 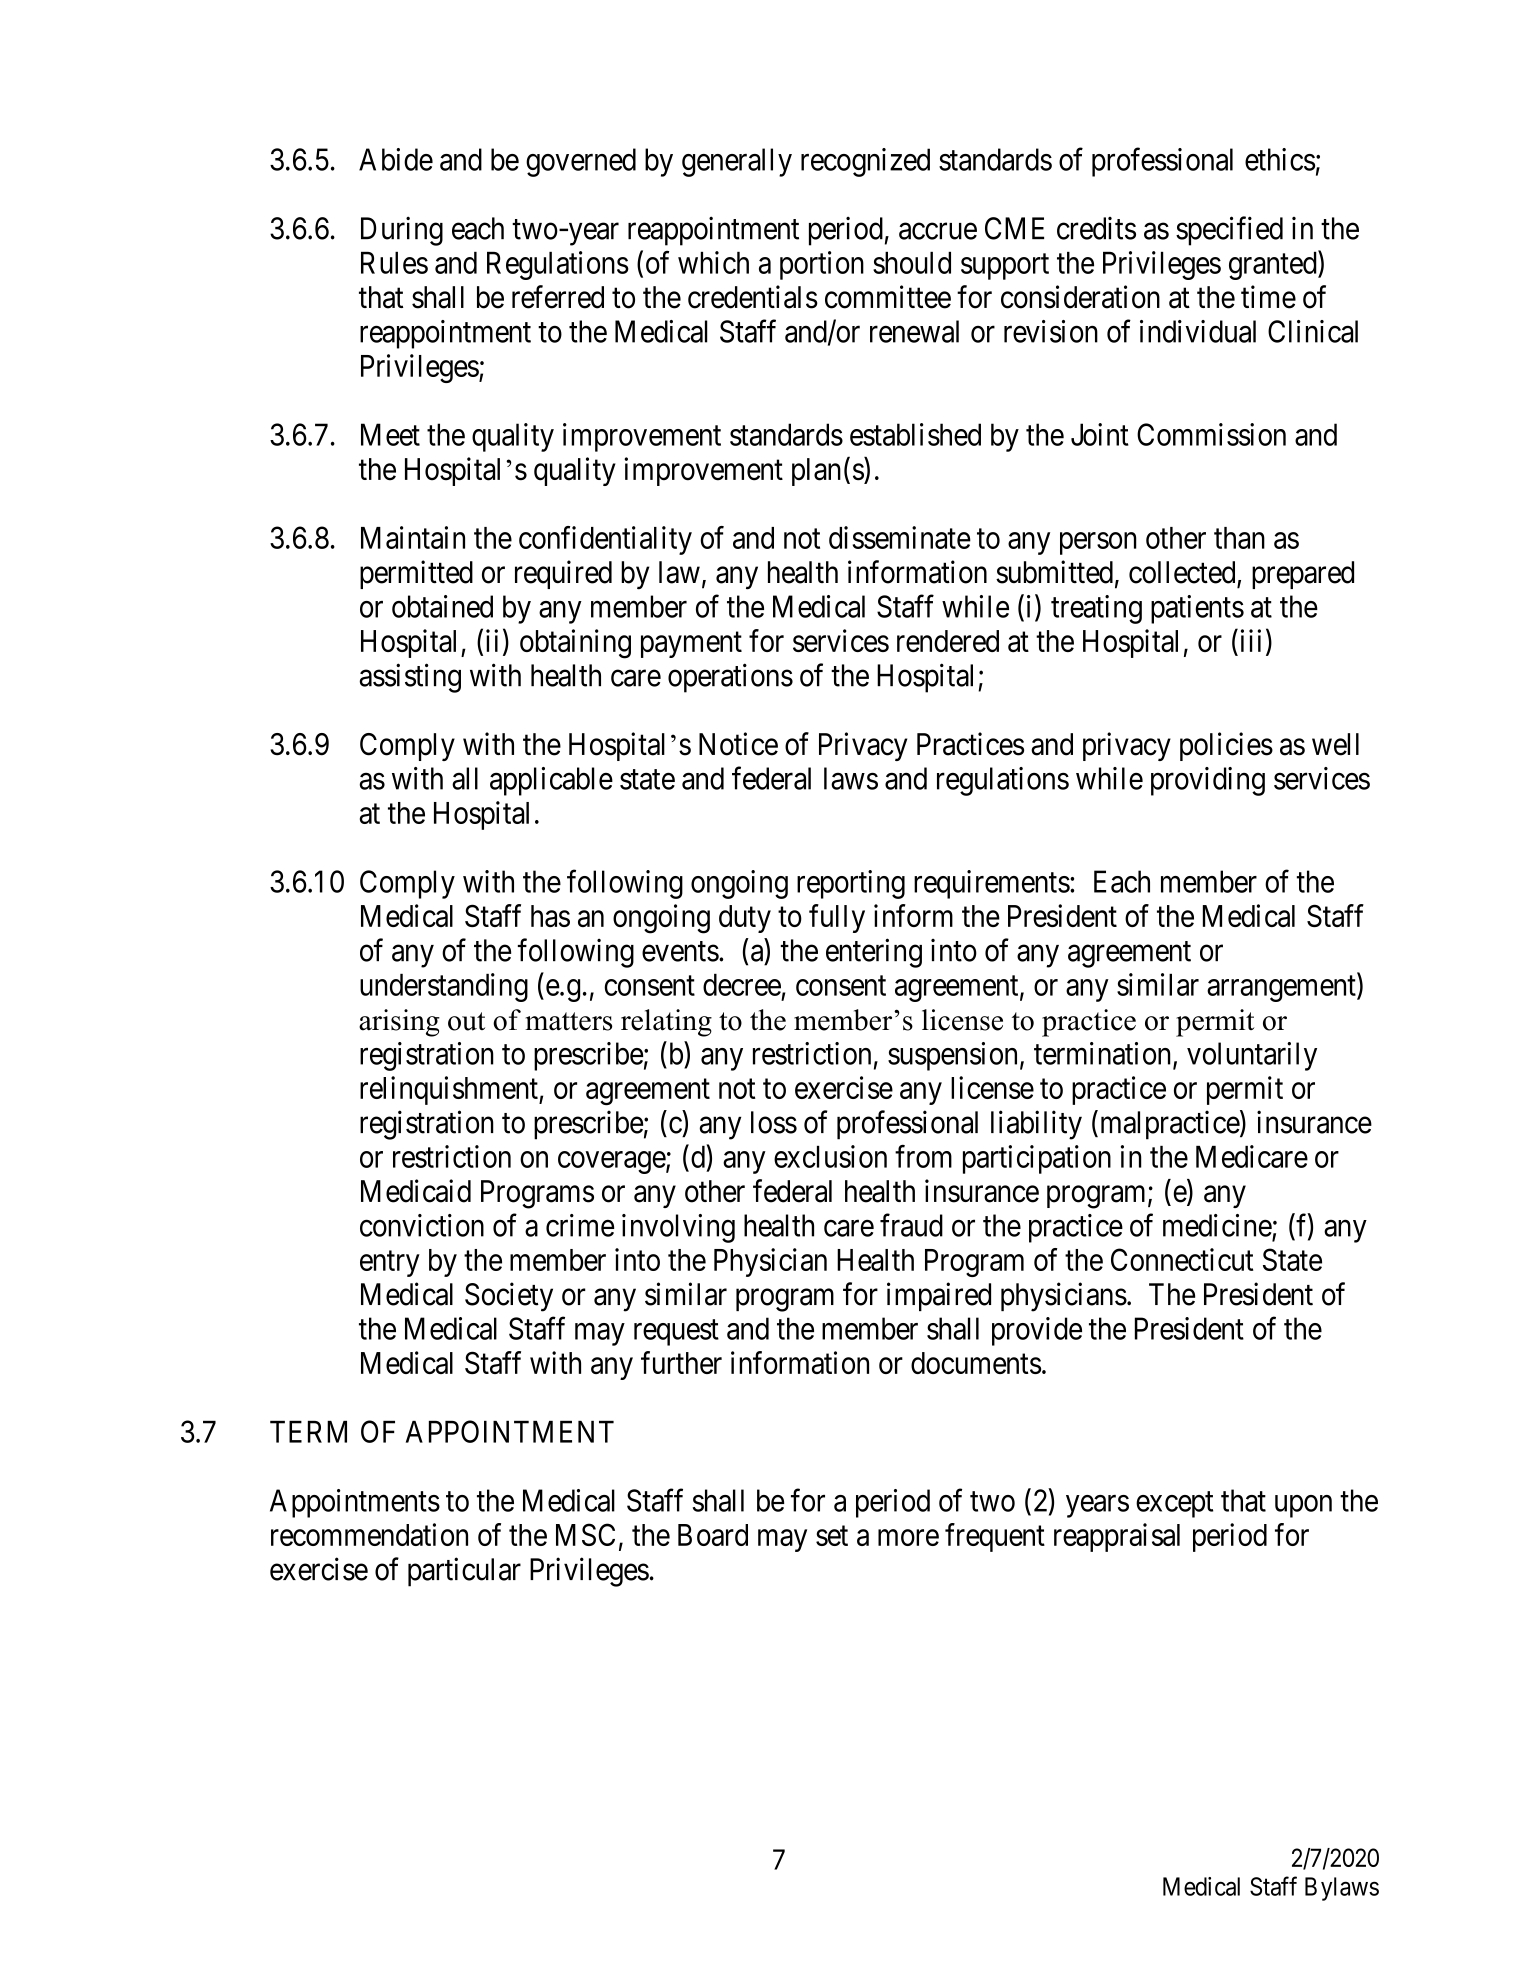 What do you see at coordinates (1217, 1225) in the document?
I see `medicine` at bounding box center [1217, 1225].
